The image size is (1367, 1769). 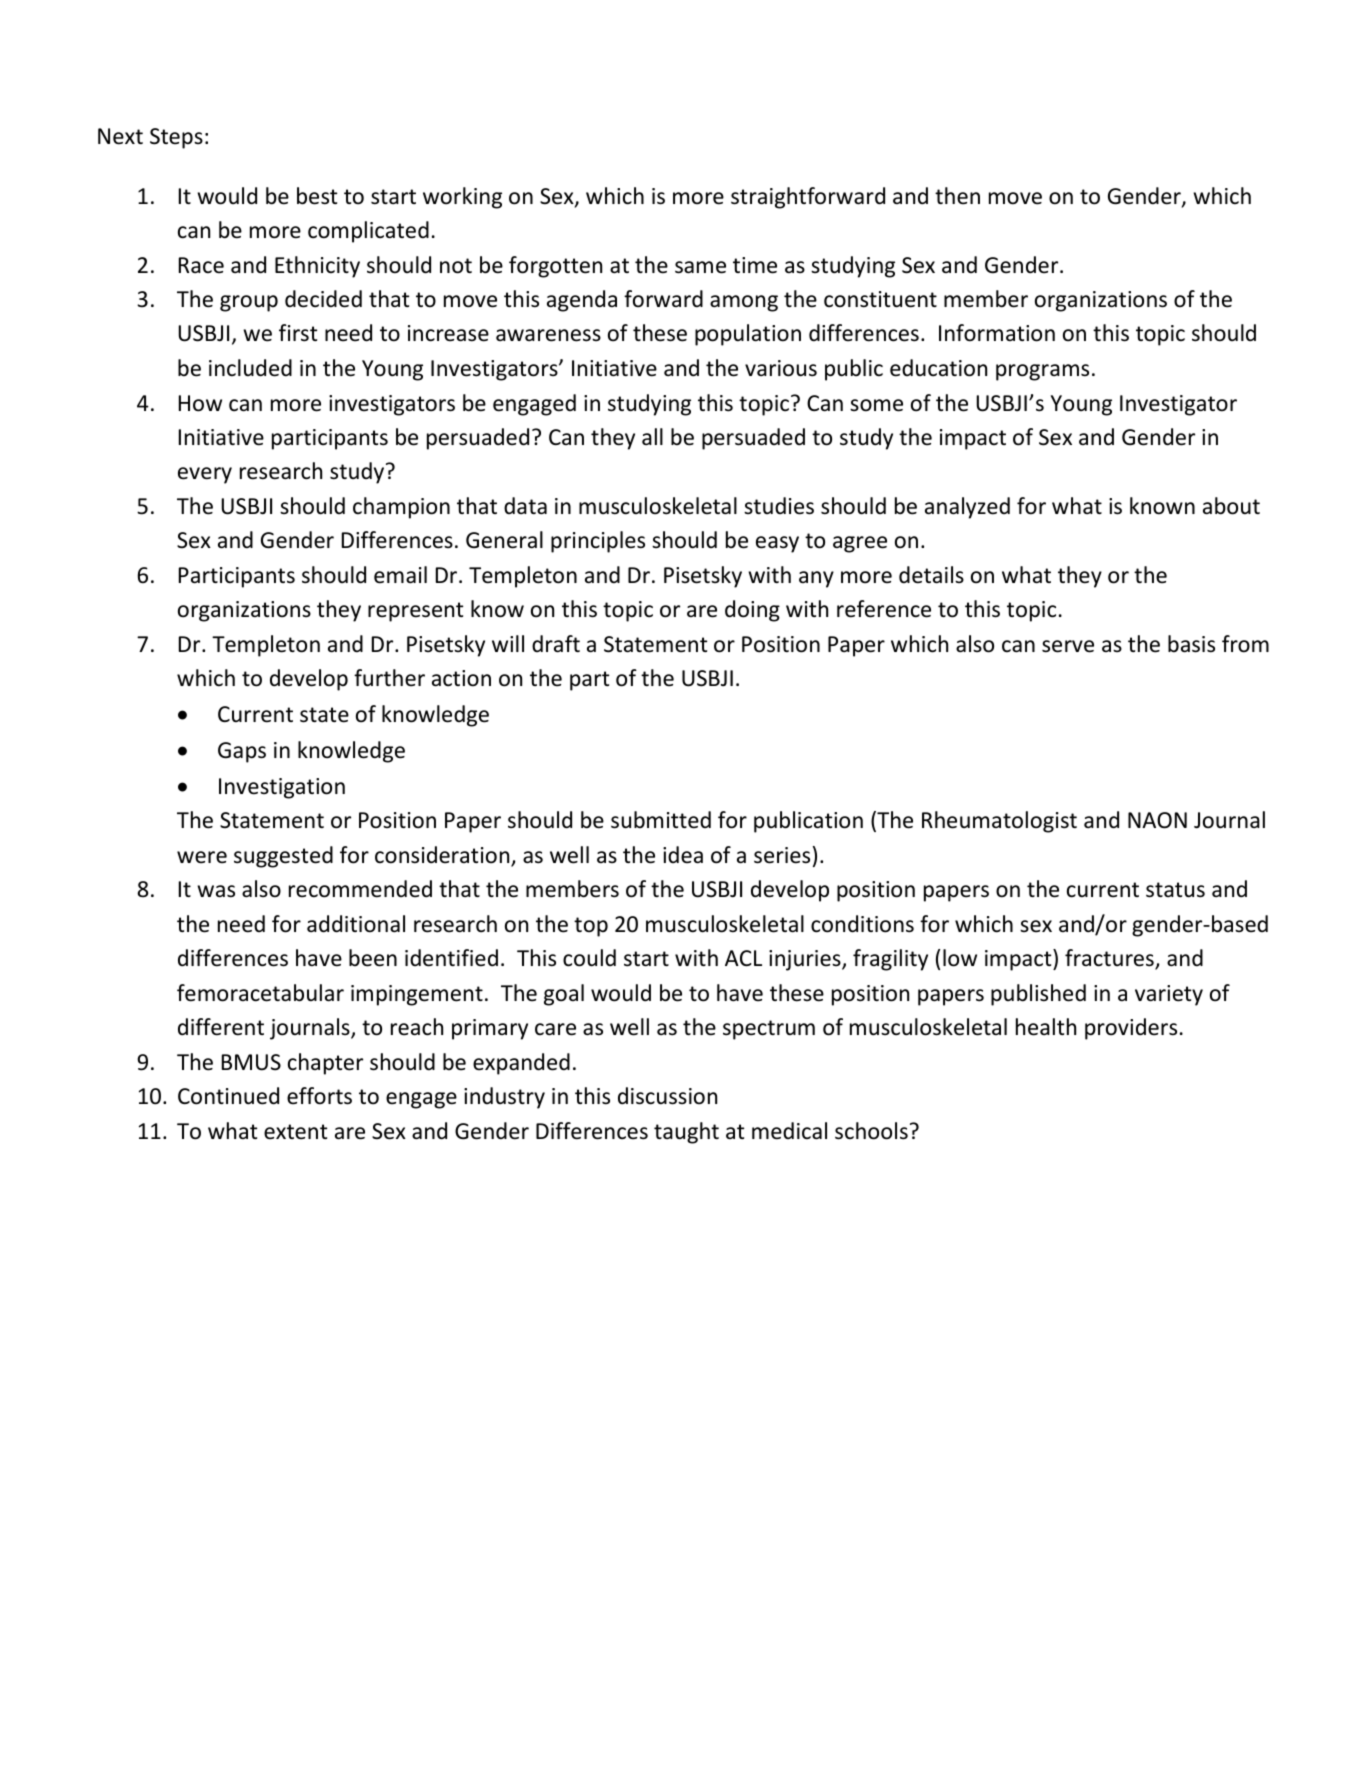 I want to click on same, so click(x=700, y=267).
